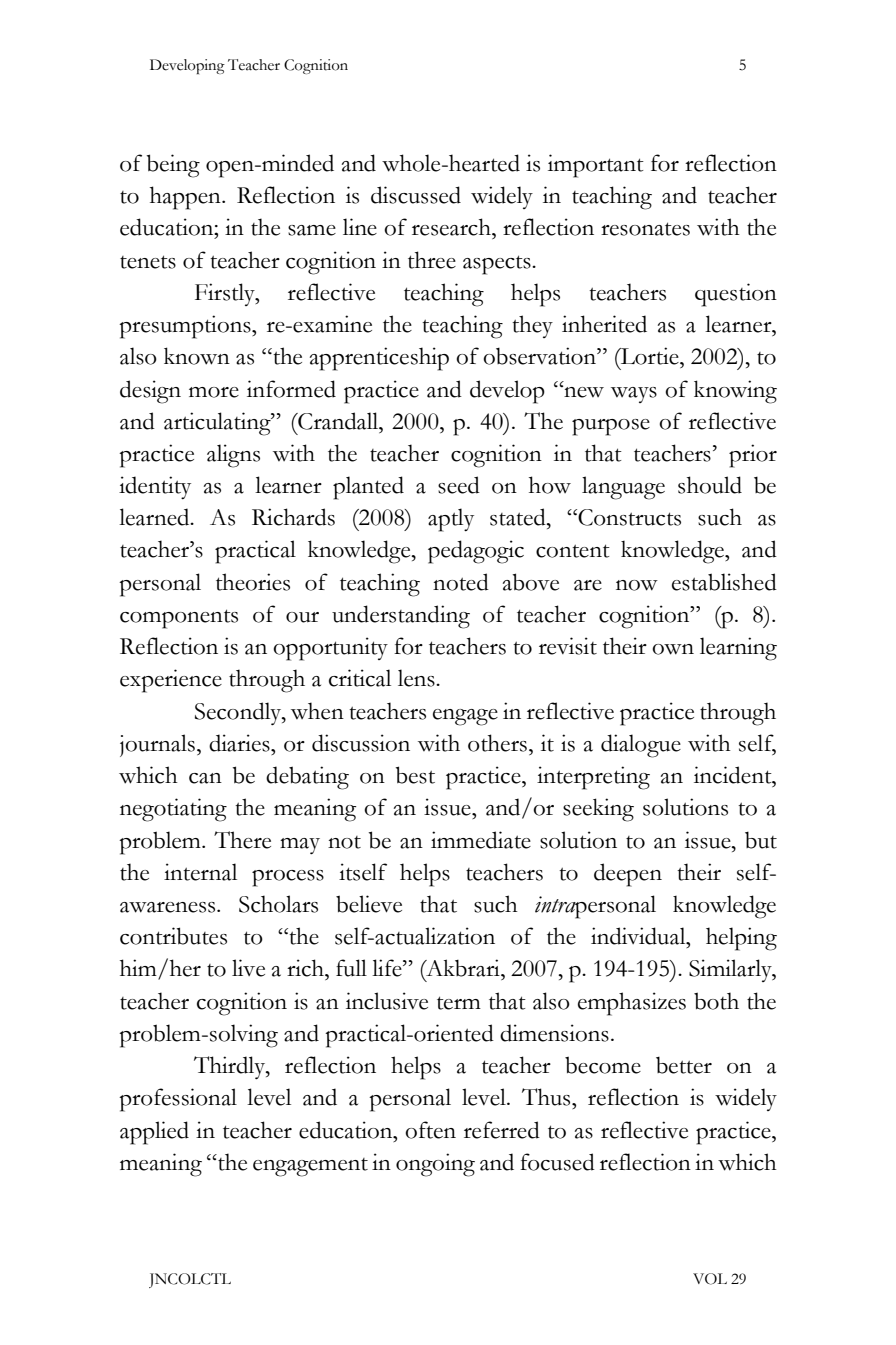 This screenshot has height=1345, width=896. What do you see at coordinates (724, 582) in the screenshot?
I see `established` at bounding box center [724, 582].
